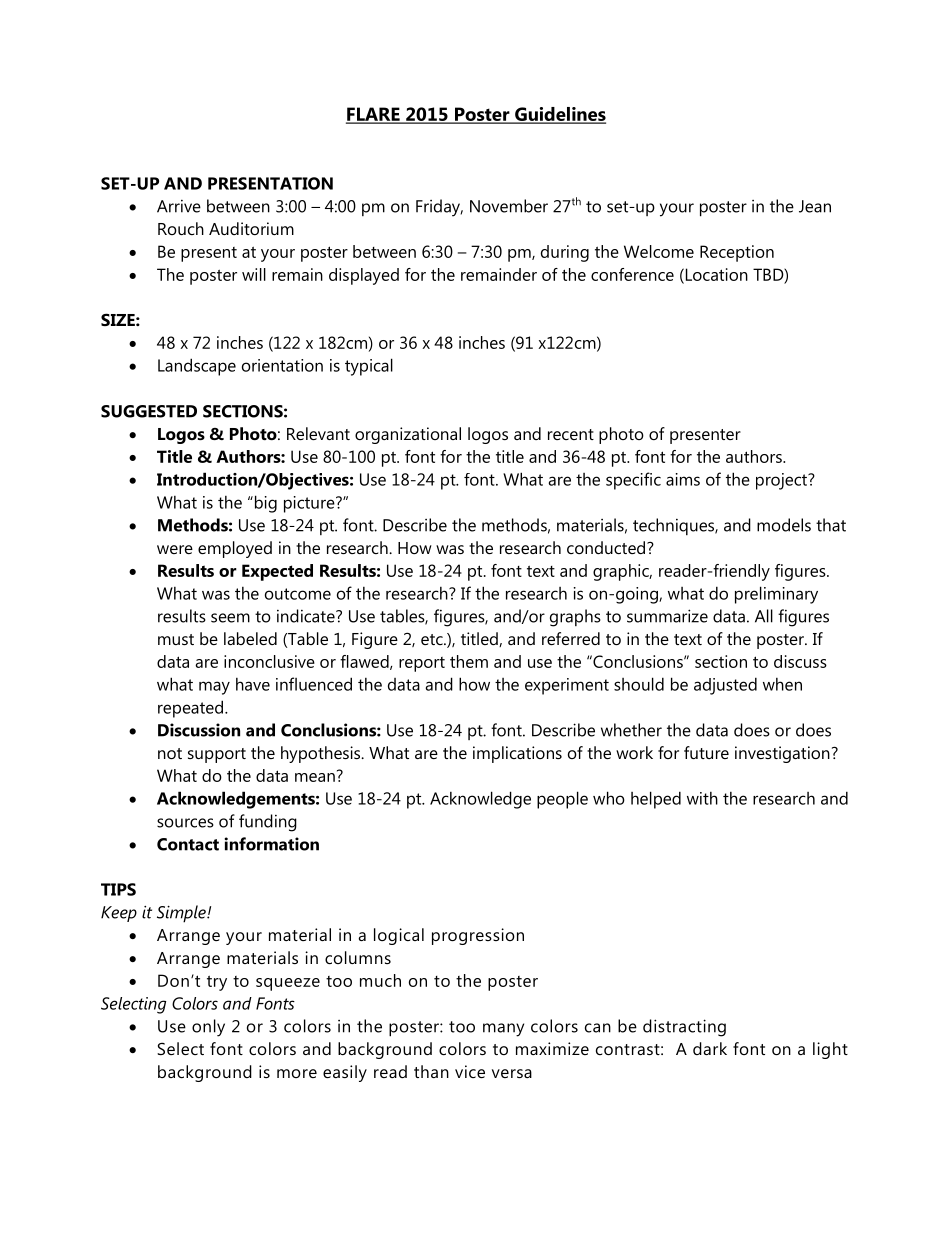  What do you see at coordinates (208, 1028) in the screenshot?
I see `only` at bounding box center [208, 1028].
